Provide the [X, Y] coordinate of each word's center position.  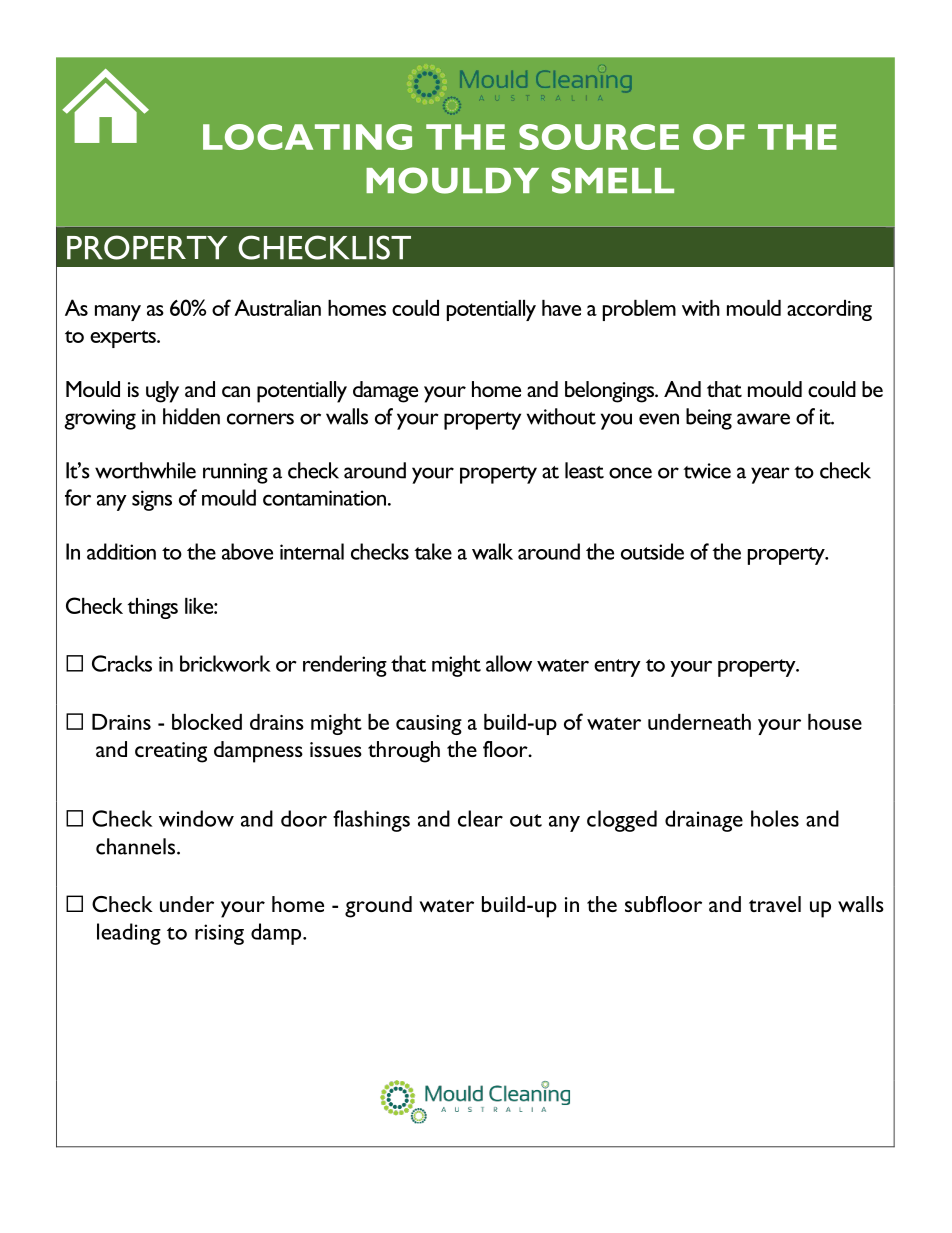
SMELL [612, 180]
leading [129, 934]
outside [652, 551]
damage [385, 392]
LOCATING [307, 137]
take [433, 551]
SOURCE [599, 137]
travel [775, 904]
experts [124, 339]
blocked [207, 722]
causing [429, 725]
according [829, 310]
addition [121, 551]
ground [378, 907]
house [835, 722]
